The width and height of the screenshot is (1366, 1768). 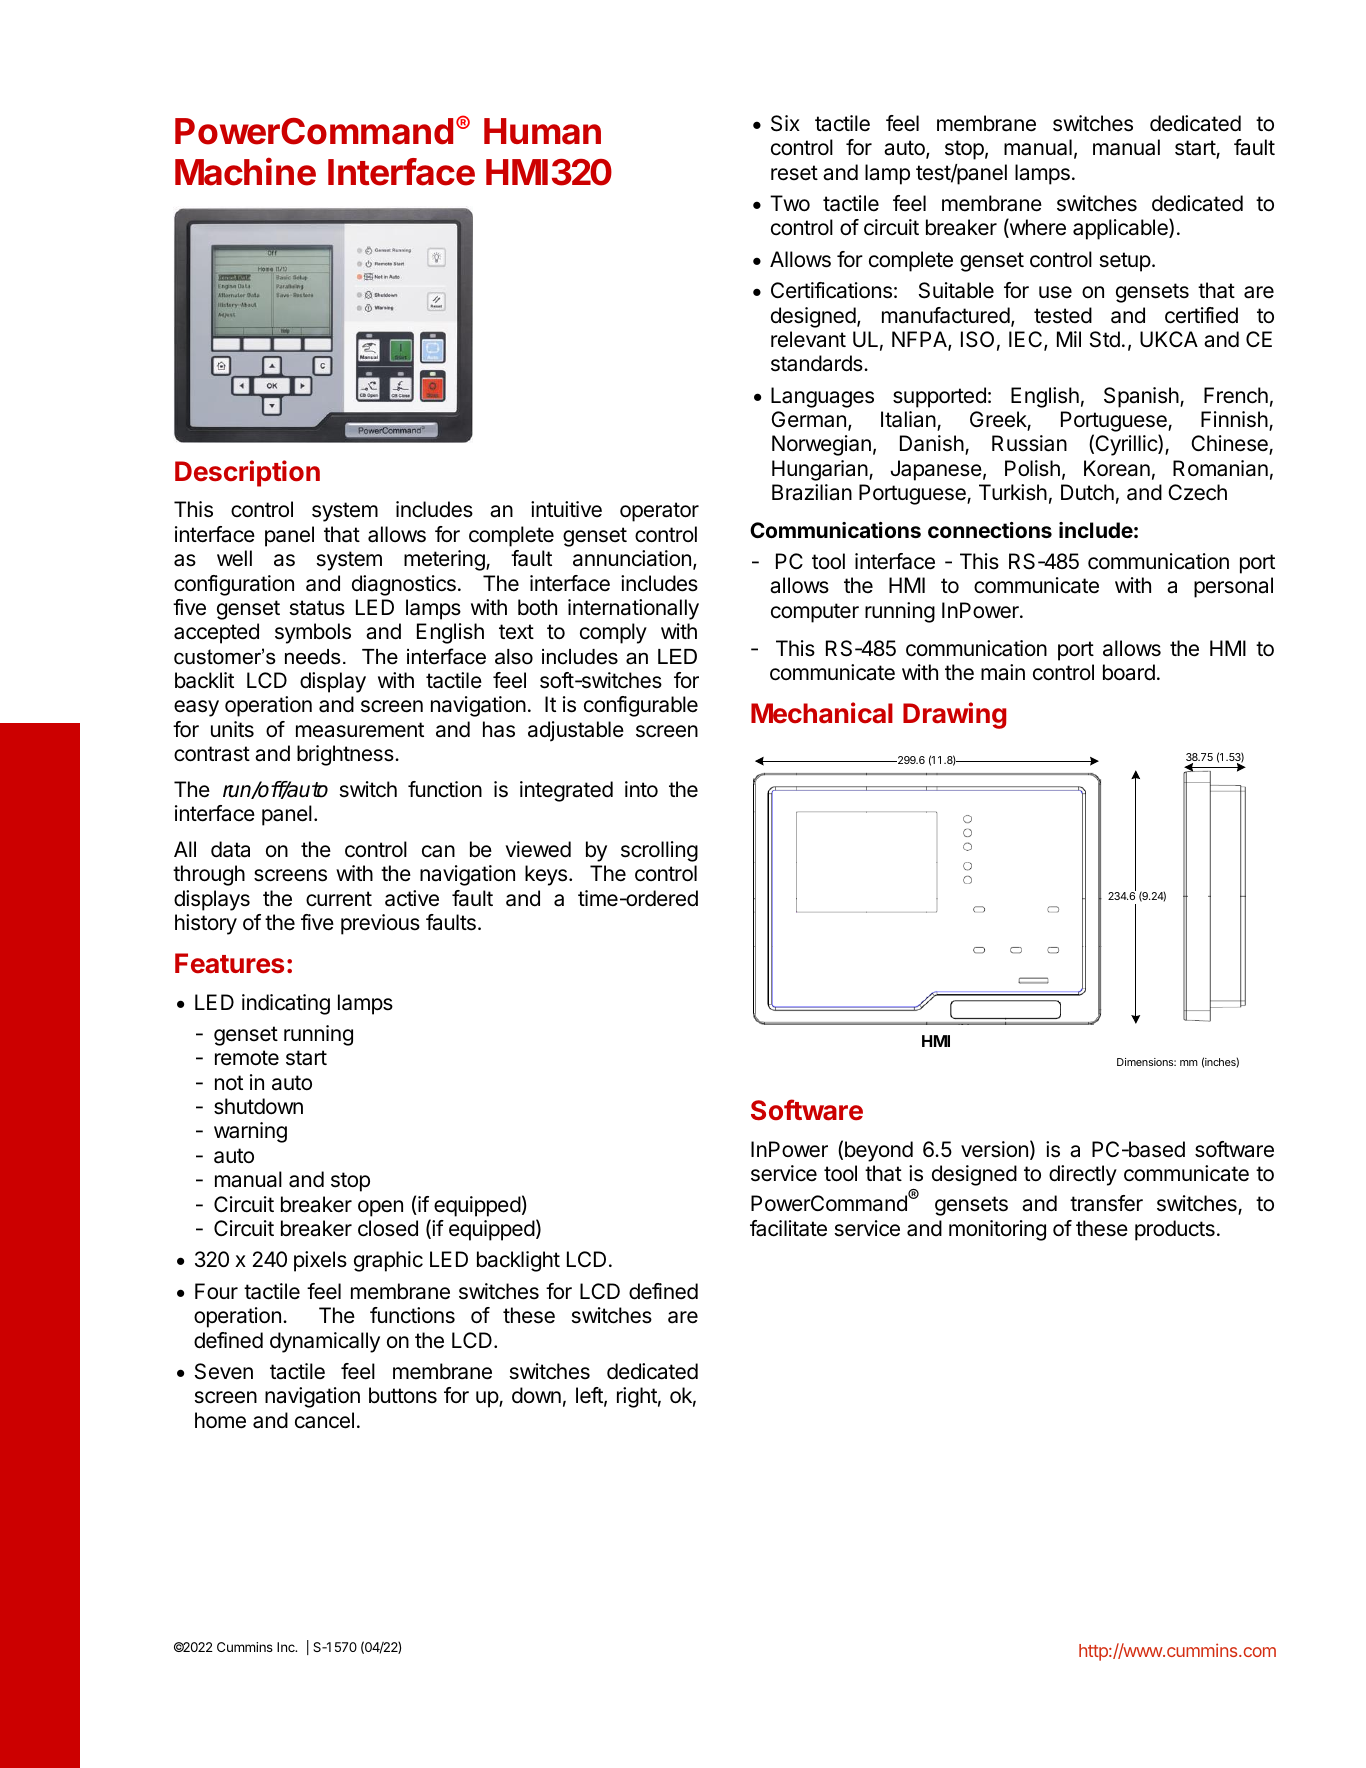 What do you see at coordinates (245, 171) in the screenshot?
I see `Machine` at bounding box center [245, 171].
